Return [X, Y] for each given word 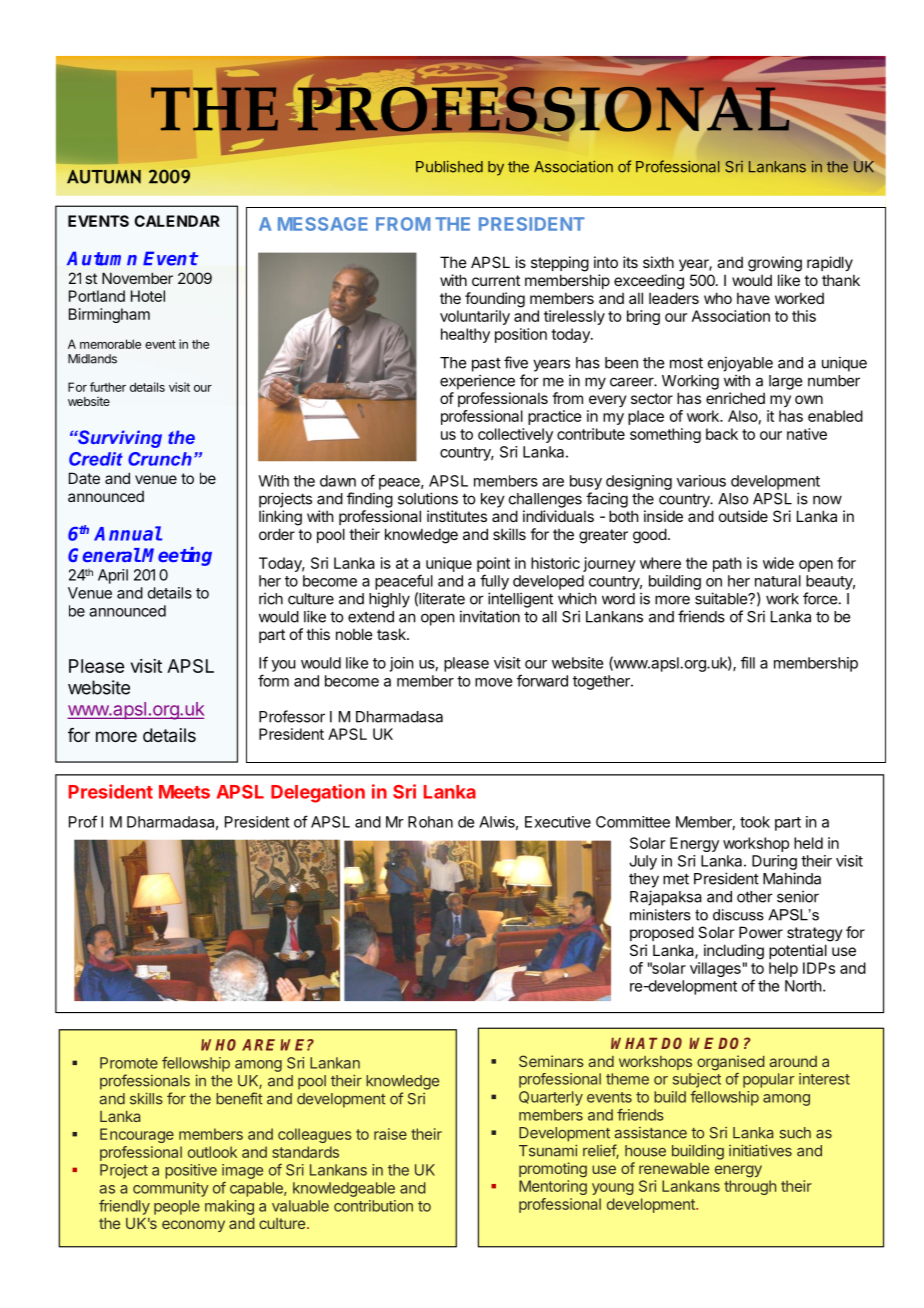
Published [449, 166]
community [171, 1189]
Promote [129, 1063]
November [137, 278]
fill [748, 662]
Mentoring [553, 1187]
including [734, 952]
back [722, 434]
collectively [515, 435]
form [273, 680]
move [493, 682]
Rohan [430, 822]
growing [775, 264]
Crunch [160, 459]
